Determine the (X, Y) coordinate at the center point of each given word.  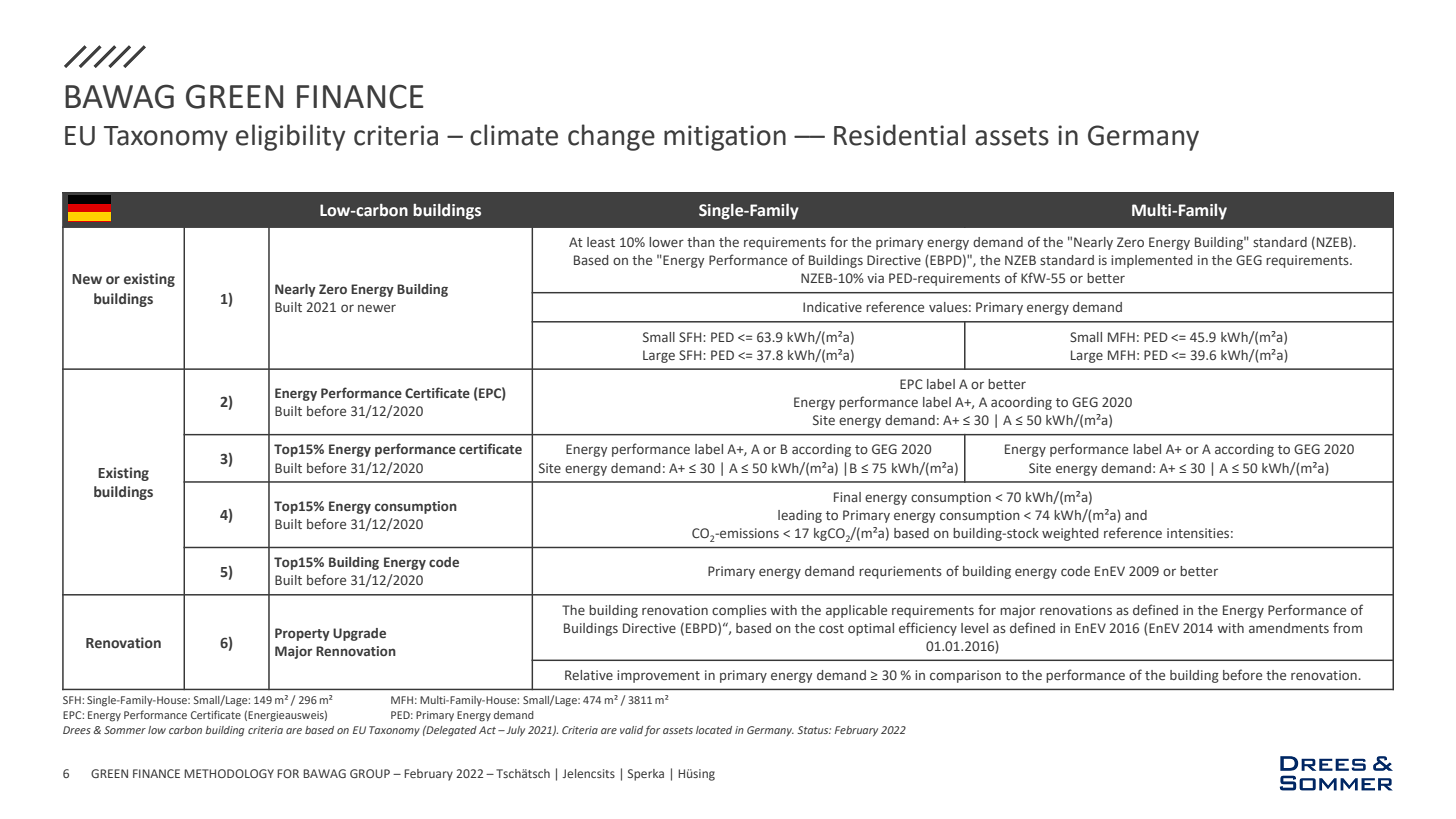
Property (302, 634)
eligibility (291, 137)
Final (847, 497)
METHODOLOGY (229, 773)
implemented (1151, 261)
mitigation (725, 138)
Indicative (832, 307)
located (714, 730)
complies (739, 611)
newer (377, 308)
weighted (1070, 534)
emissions (748, 533)
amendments (1289, 628)
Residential (899, 135)
